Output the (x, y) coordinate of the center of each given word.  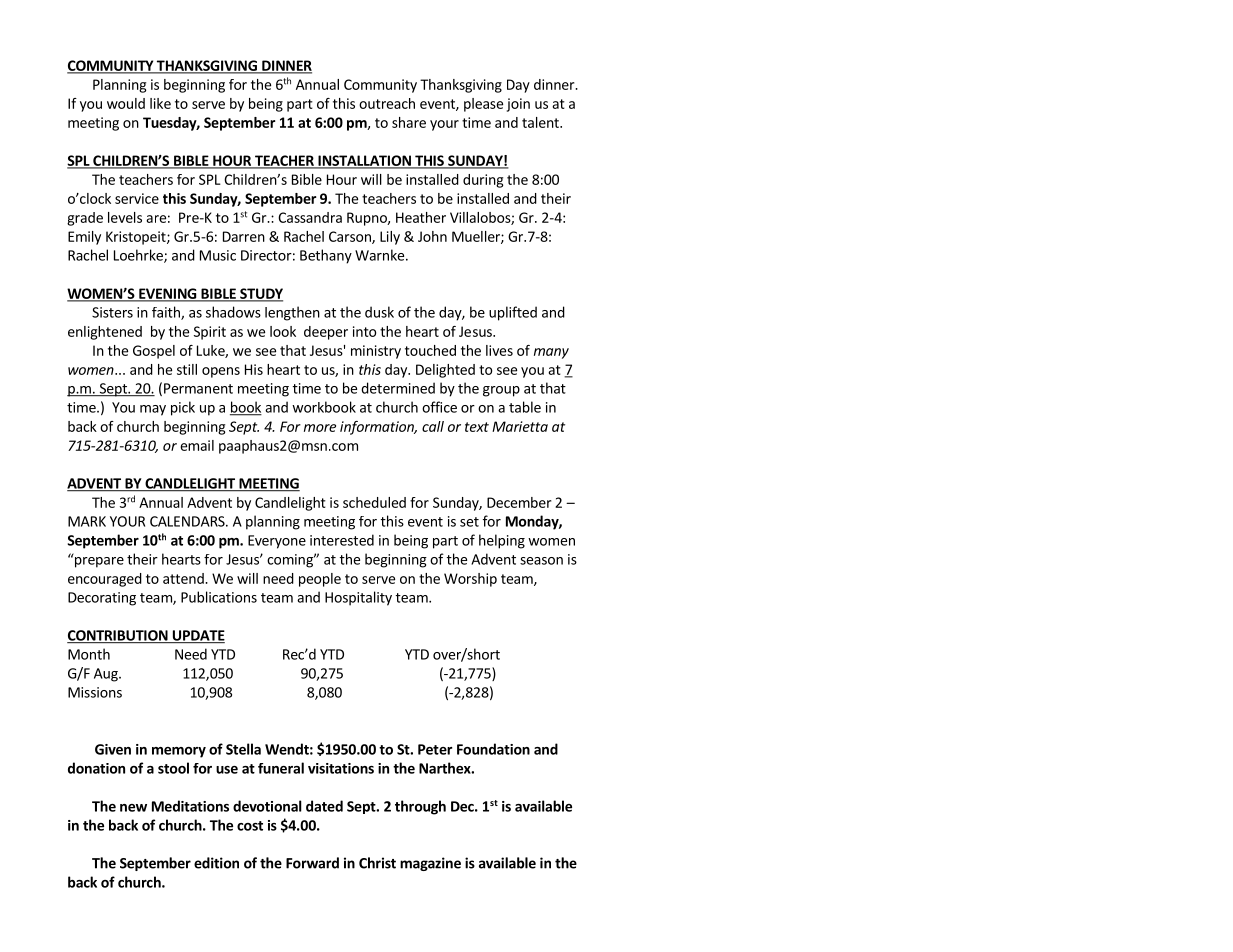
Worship (470, 580)
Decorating (102, 599)
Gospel (154, 352)
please (483, 105)
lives (499, 350)
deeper (326, 333)
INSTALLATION (364, 161)
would (126, 103)
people (320, 580)
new (133, 808)
